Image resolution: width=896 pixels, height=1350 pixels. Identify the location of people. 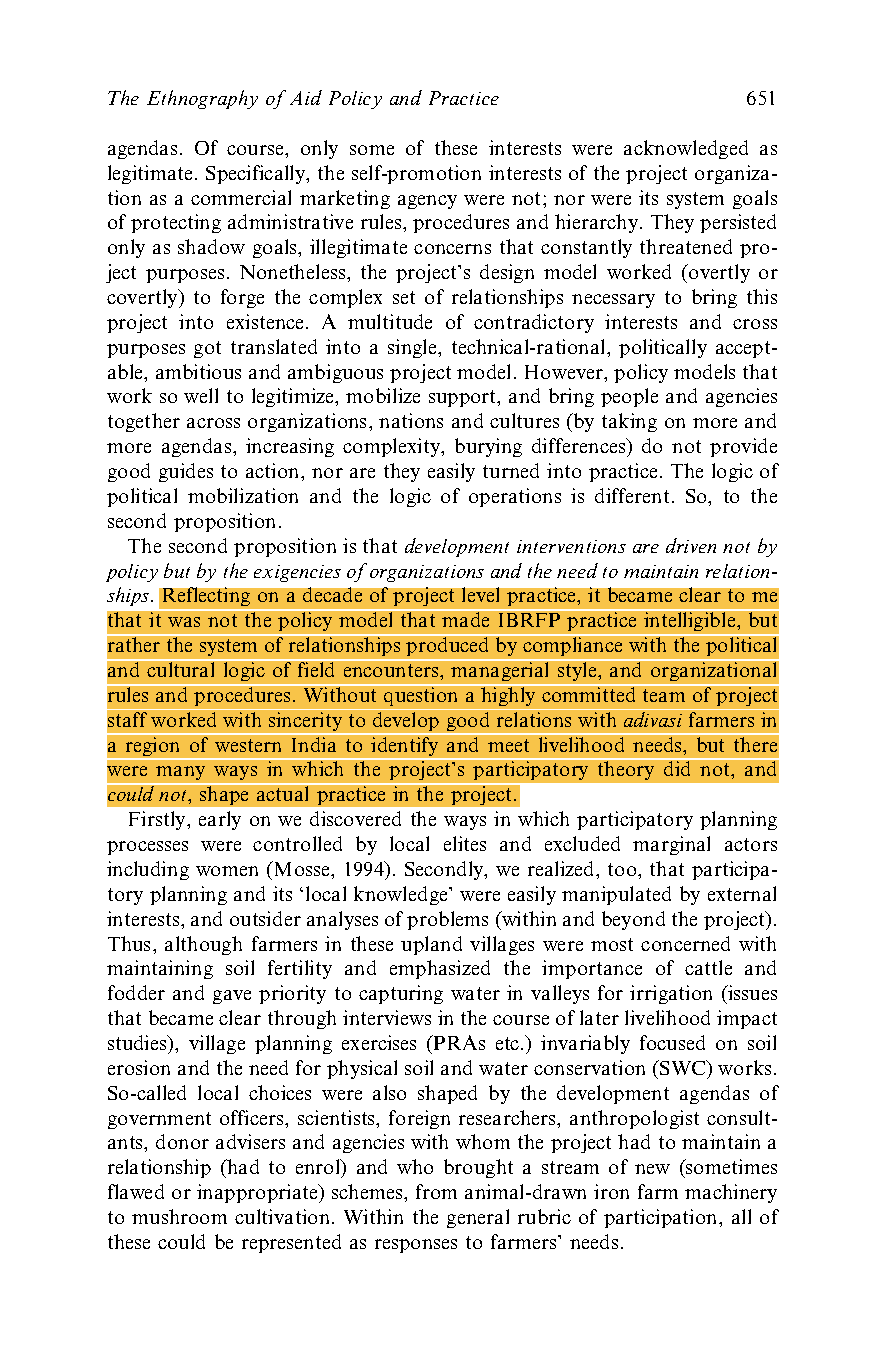
(629, 397).
